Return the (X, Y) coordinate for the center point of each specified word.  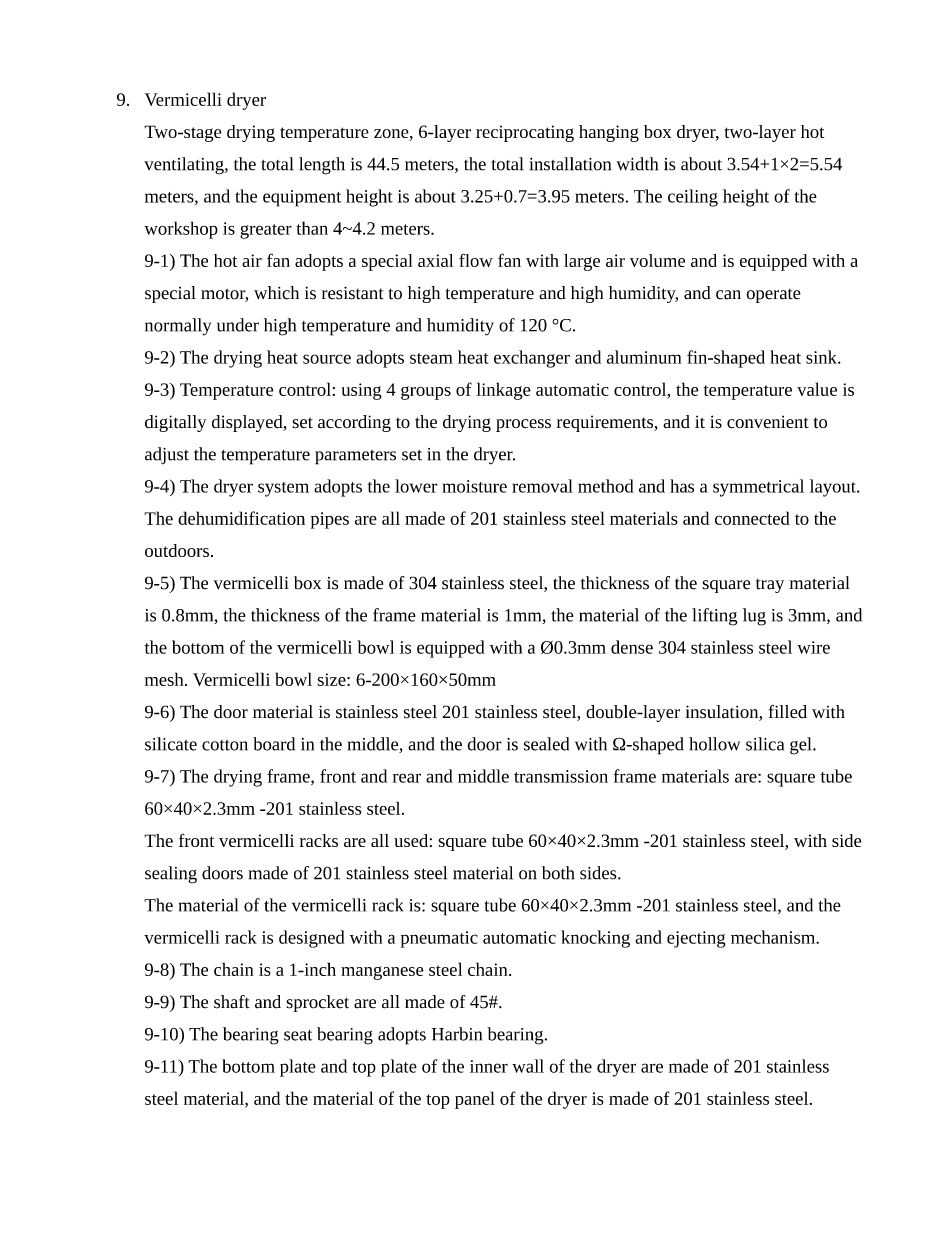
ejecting (696, 939)
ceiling (693, 198)
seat (298, 1035)
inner (489, 1066)
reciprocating (525, 133)
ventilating (185, 166)
